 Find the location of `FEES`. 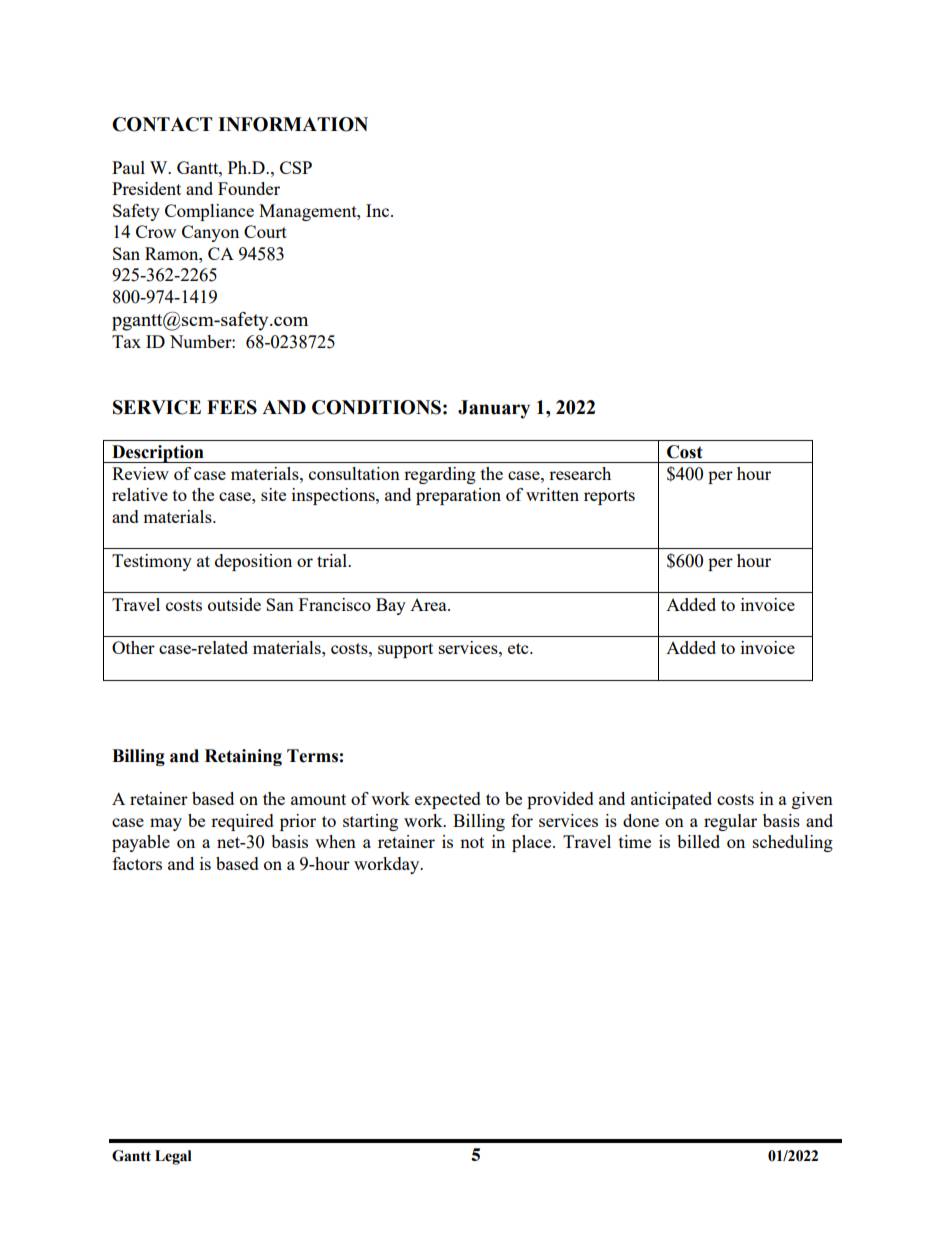

FEES is located at coordinates (232, 407).
